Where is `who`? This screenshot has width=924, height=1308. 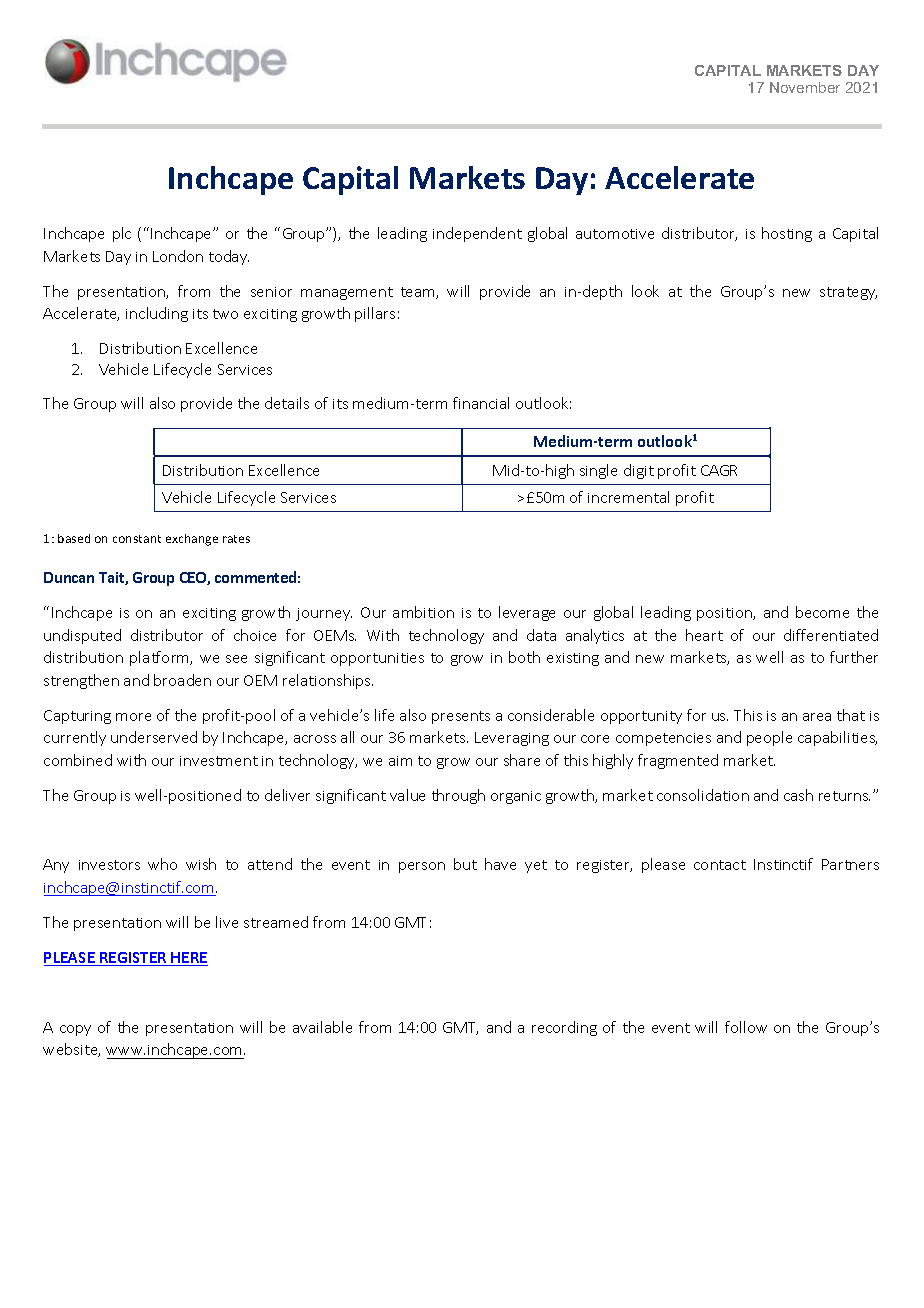 who is located at coordinates (162, 864).
